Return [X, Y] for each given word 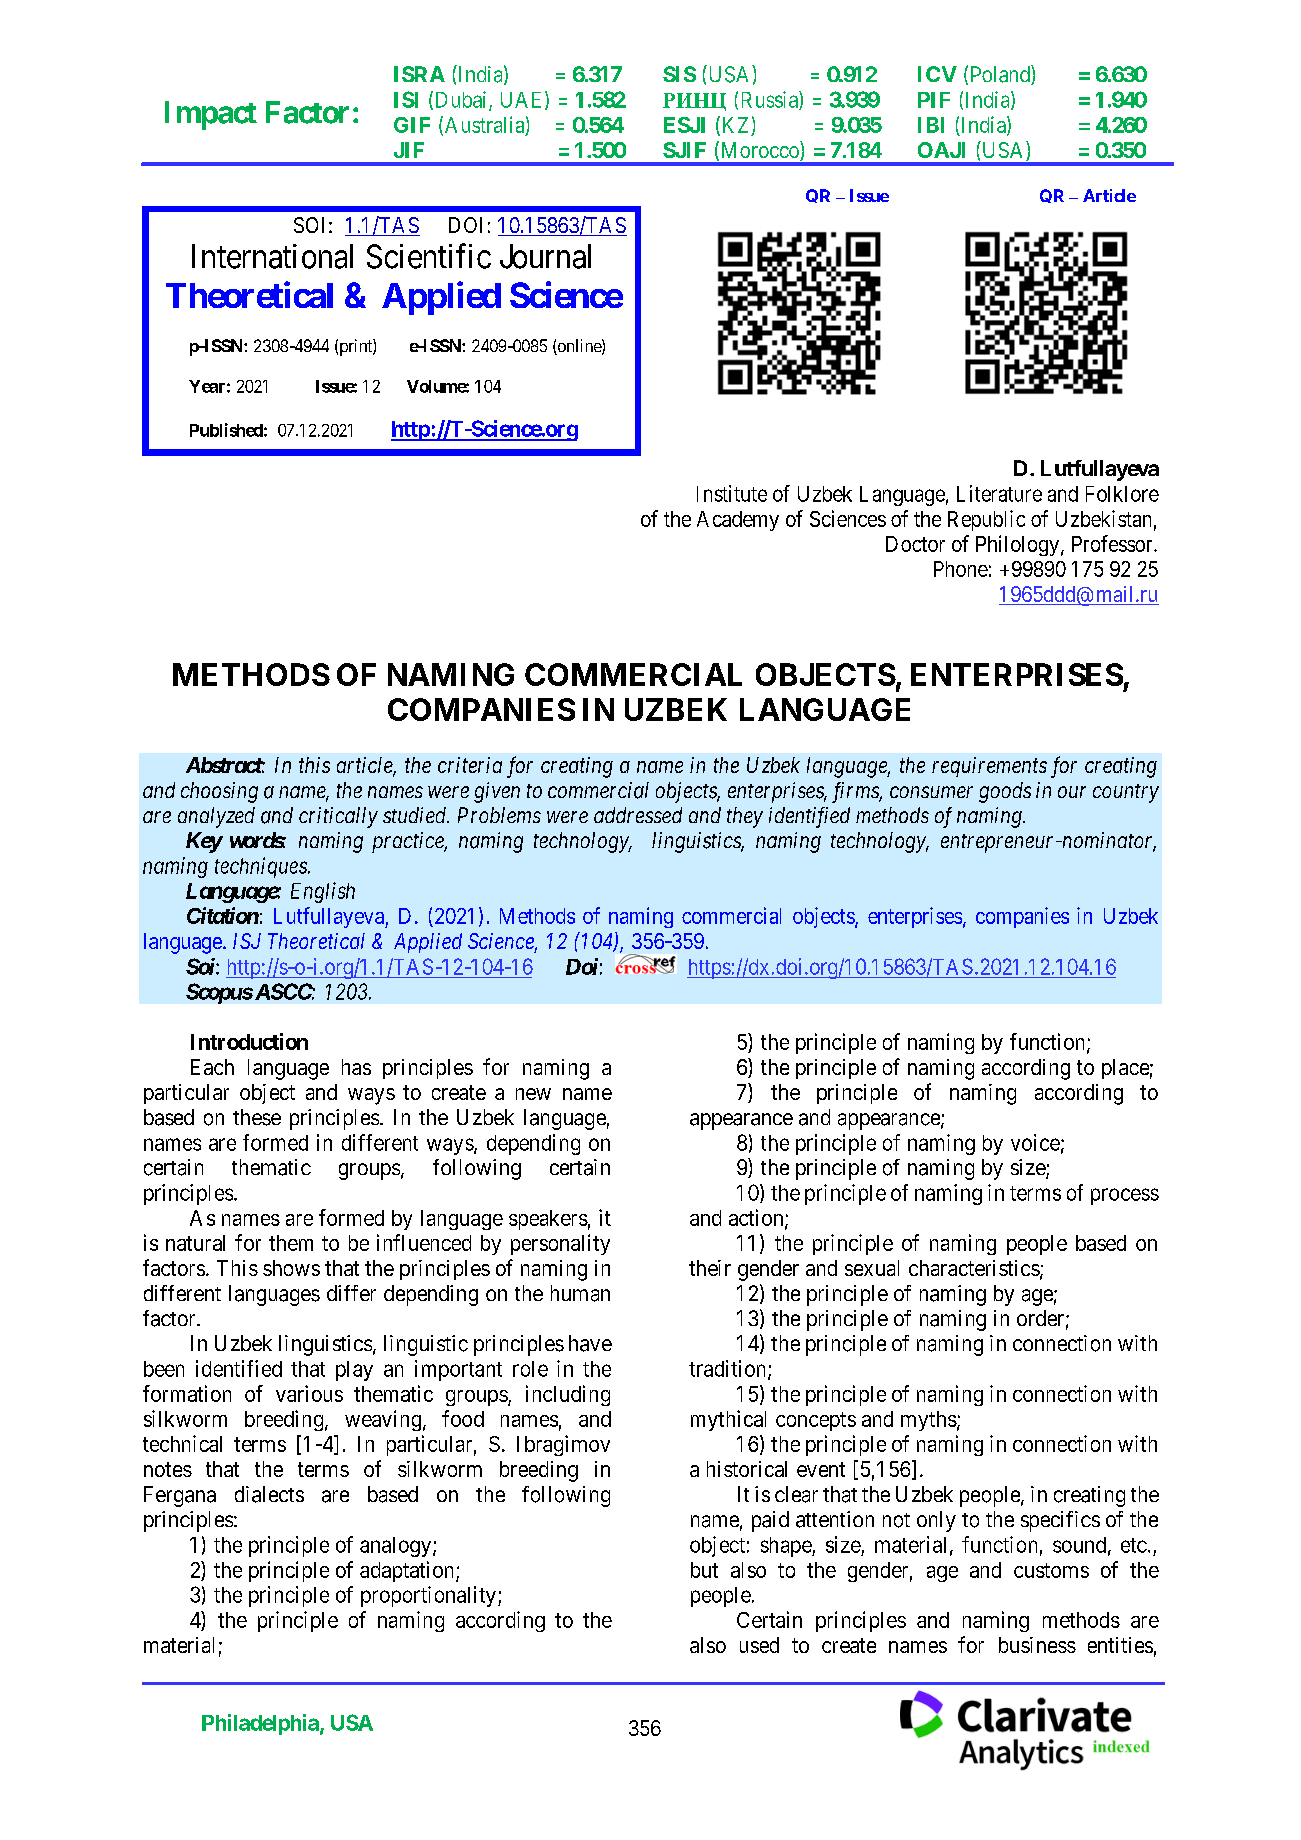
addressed [638, 815]
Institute [732, 493]
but [704, 1570]
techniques [262, 867]
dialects [269, 1494]
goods [1005, 792]
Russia [771, 100]
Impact [211, 115]
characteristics [974, 1268]
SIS [679, 74]
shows [291, 1268]
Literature [999, 493]
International [272, 256]
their [710, 1268]
